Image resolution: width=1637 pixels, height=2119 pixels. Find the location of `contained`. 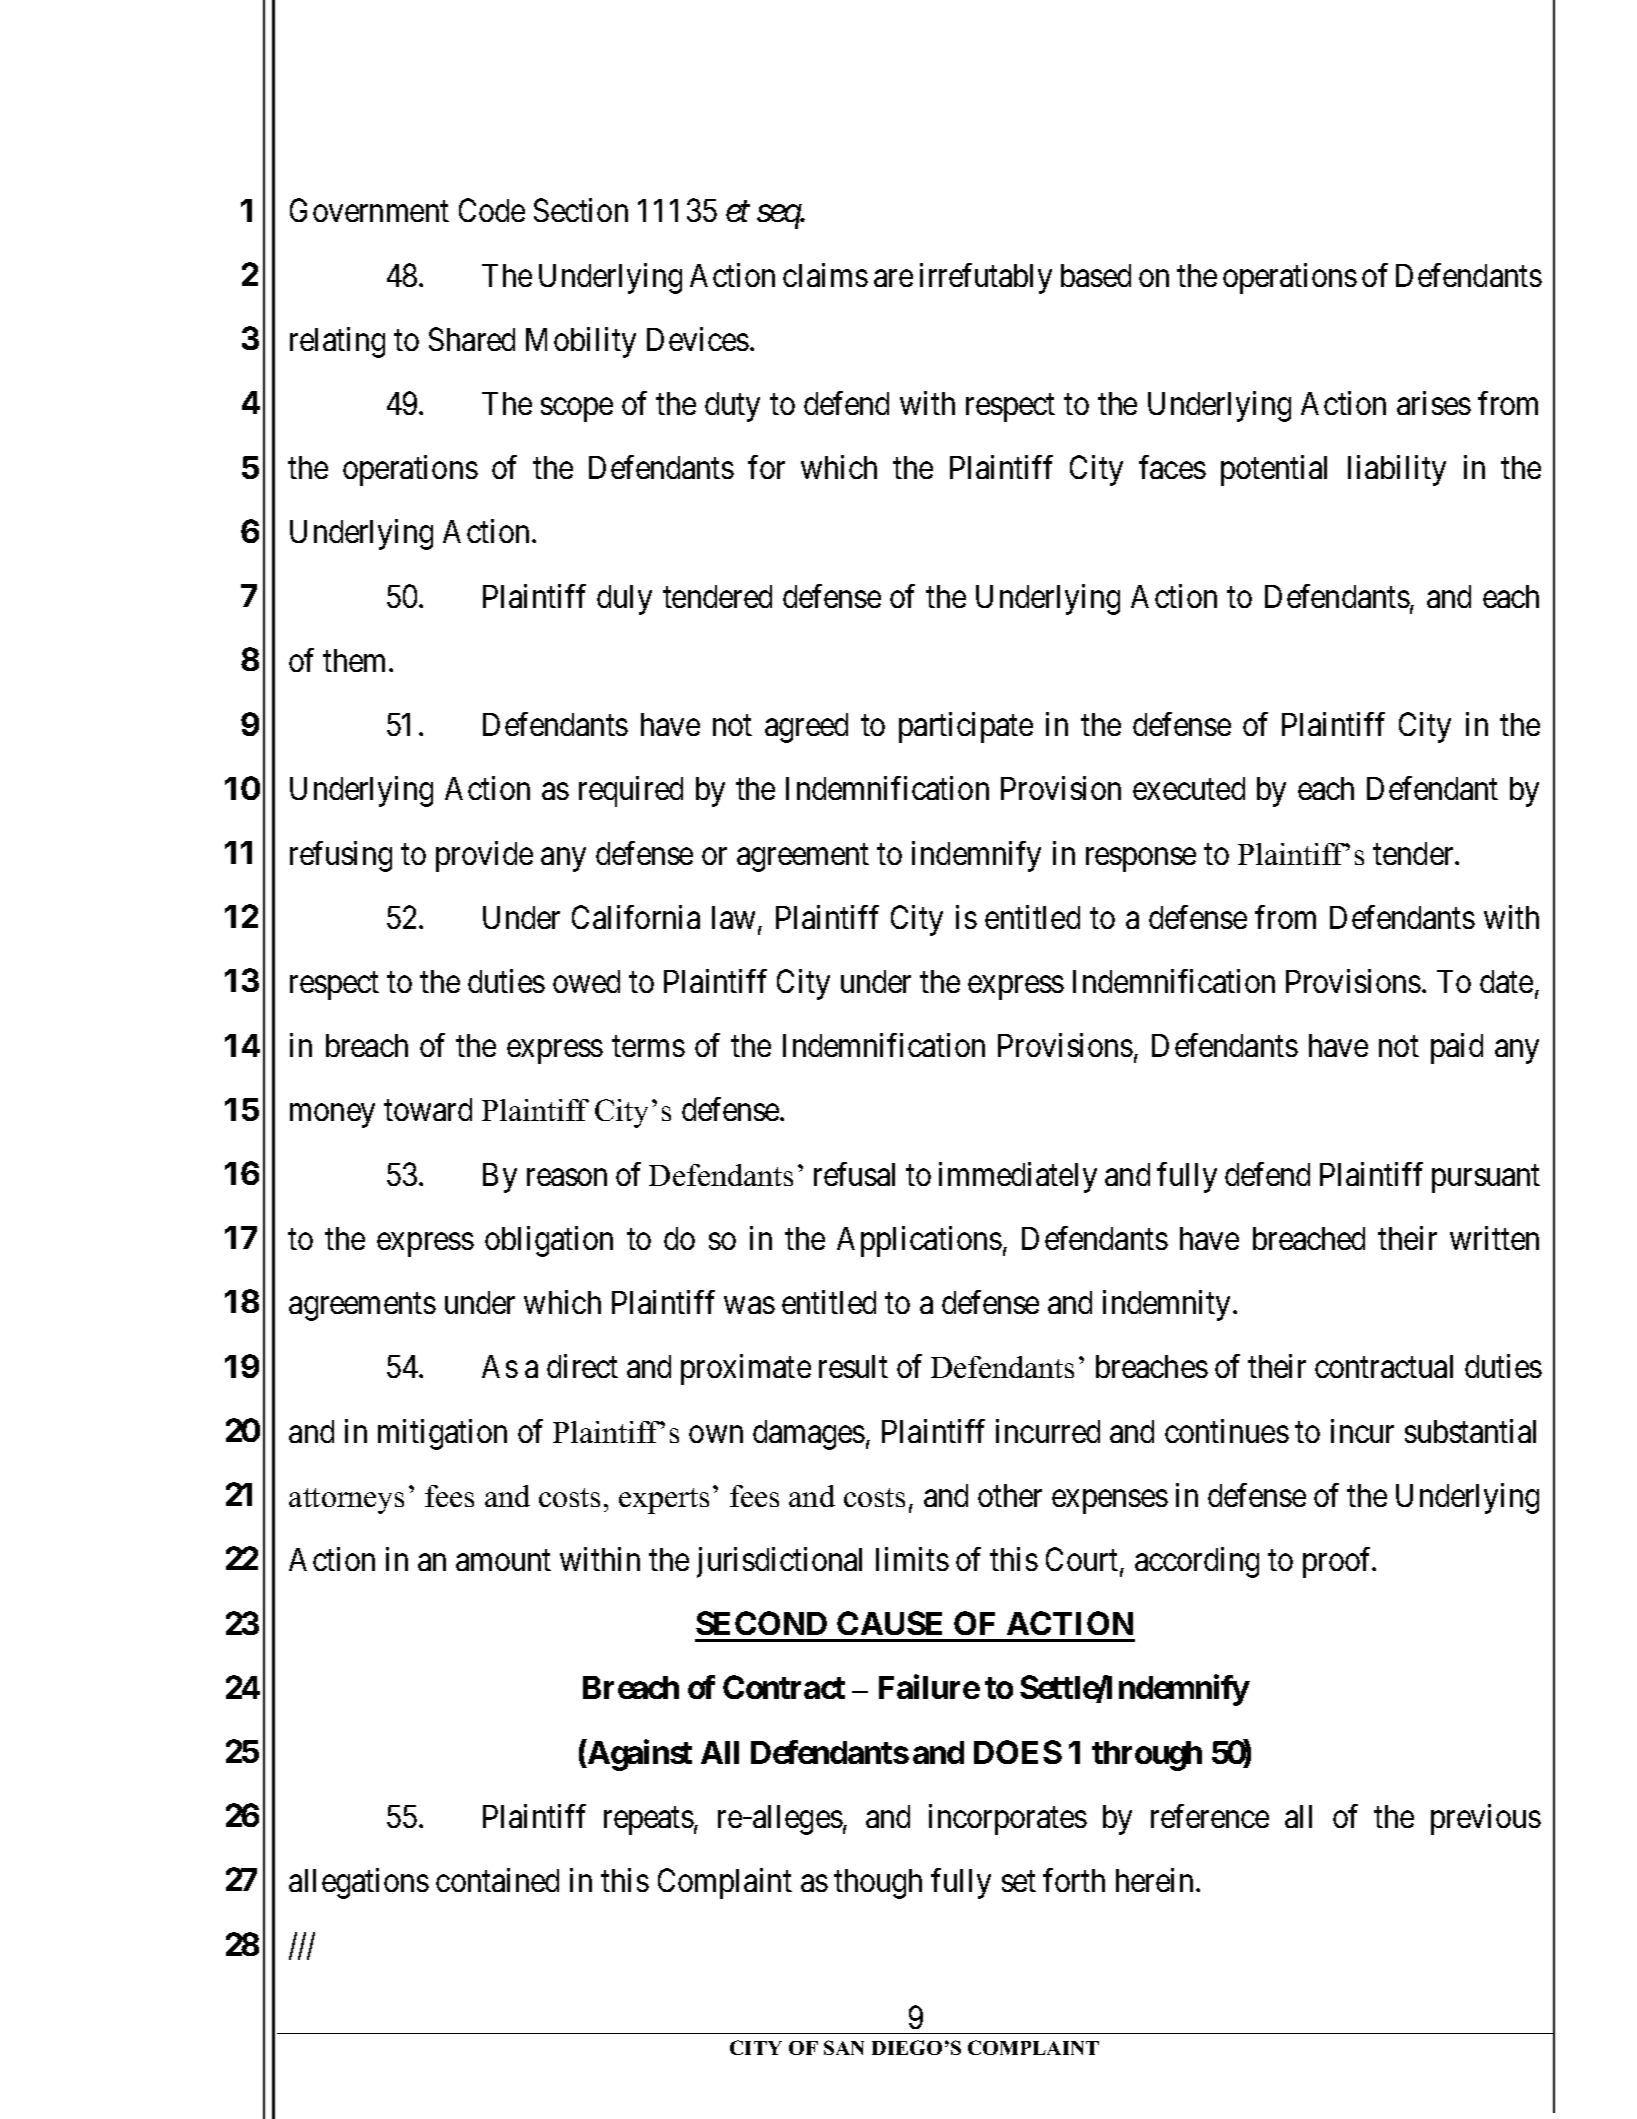

contained is located at coordinates (497, 1880).
